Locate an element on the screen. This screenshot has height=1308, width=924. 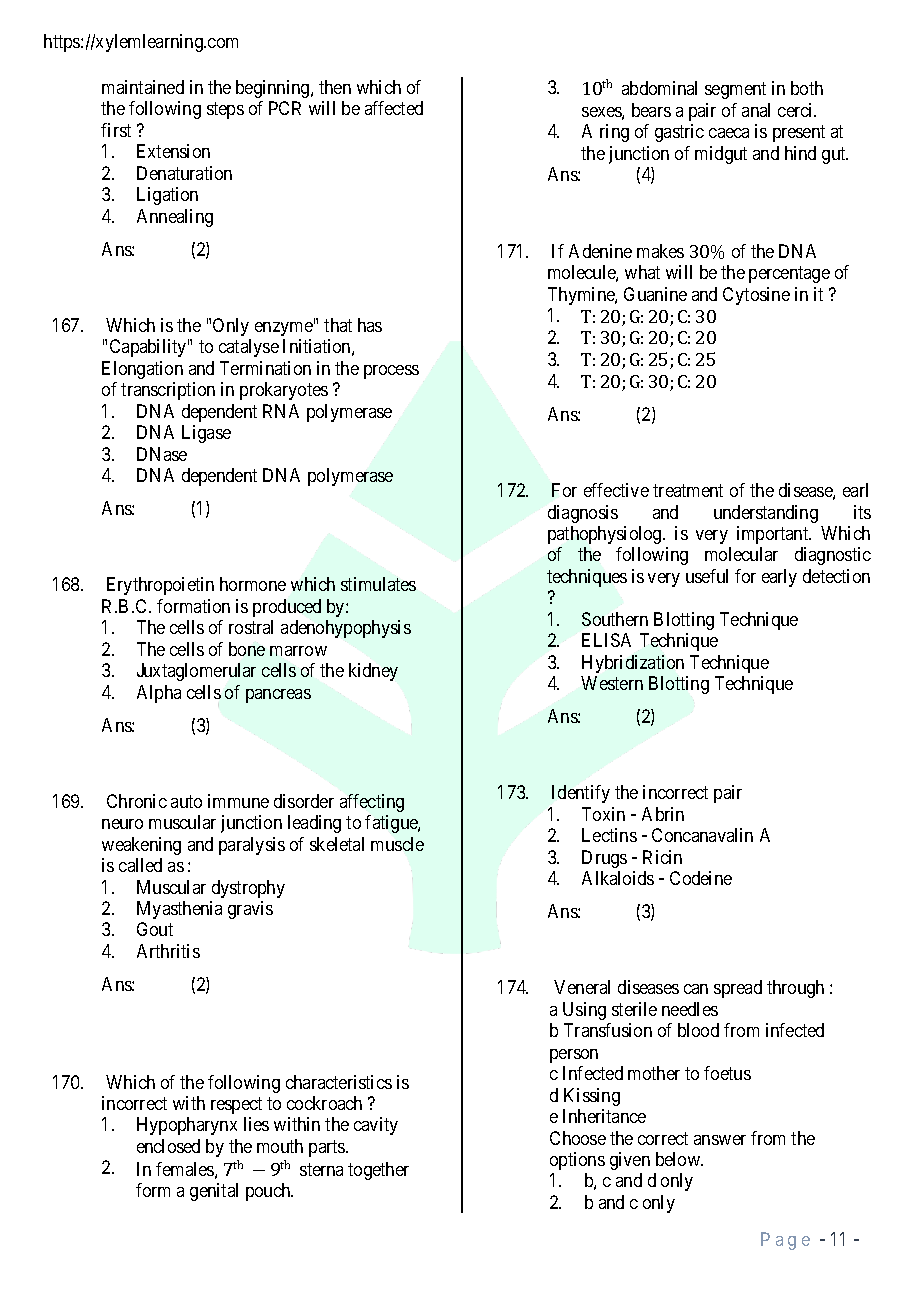
enclosed is located at coordinates (168, 1146).
